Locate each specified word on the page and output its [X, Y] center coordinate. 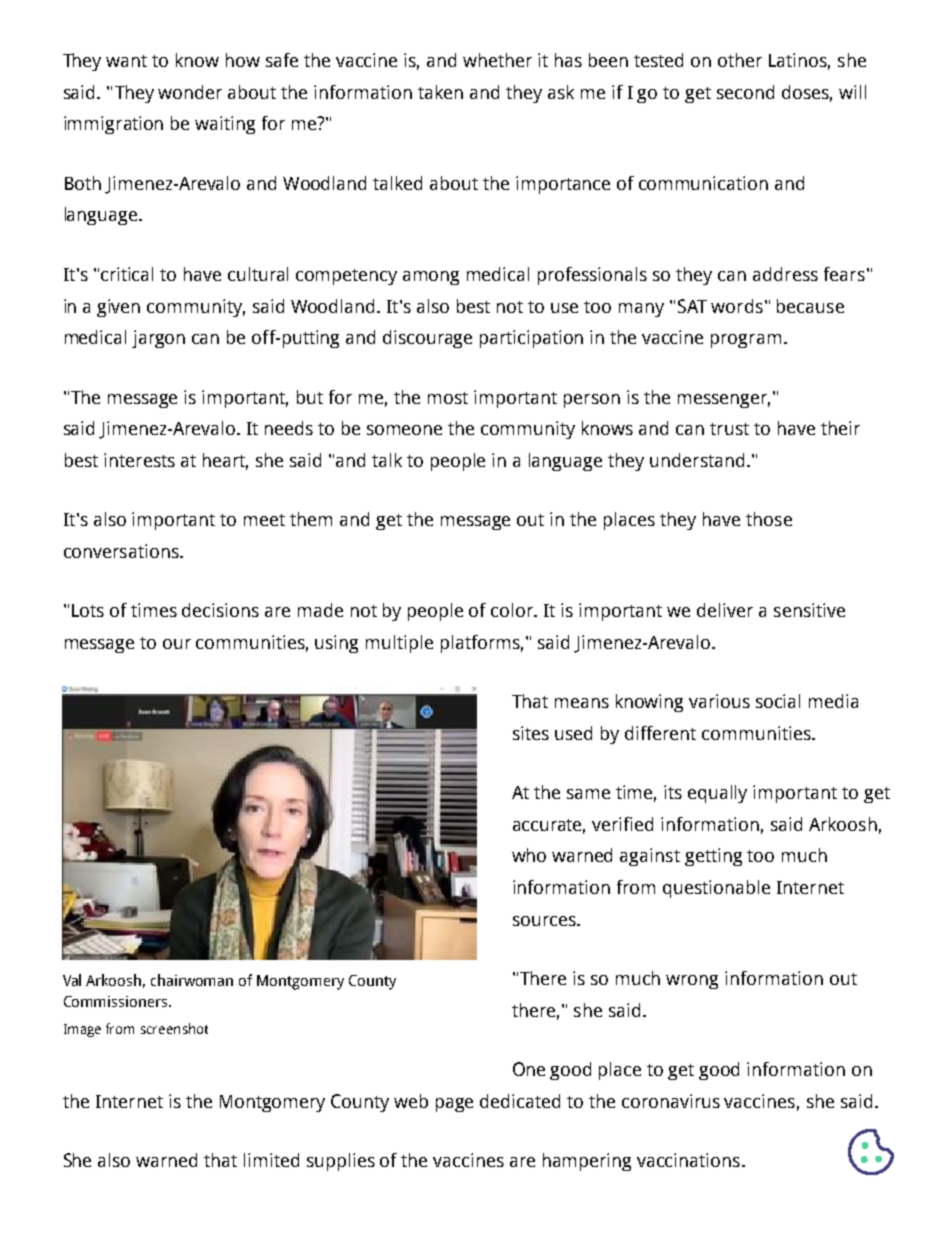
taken [440, 92]
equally [717, 794]
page [454, 1105]
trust [729, 429]
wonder [190, 92]
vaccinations [688, 1160]
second [745, 92]
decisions [220, 610]
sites [531, 733]
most [448, 398]
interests [139, 460]
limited [271, 1160]
